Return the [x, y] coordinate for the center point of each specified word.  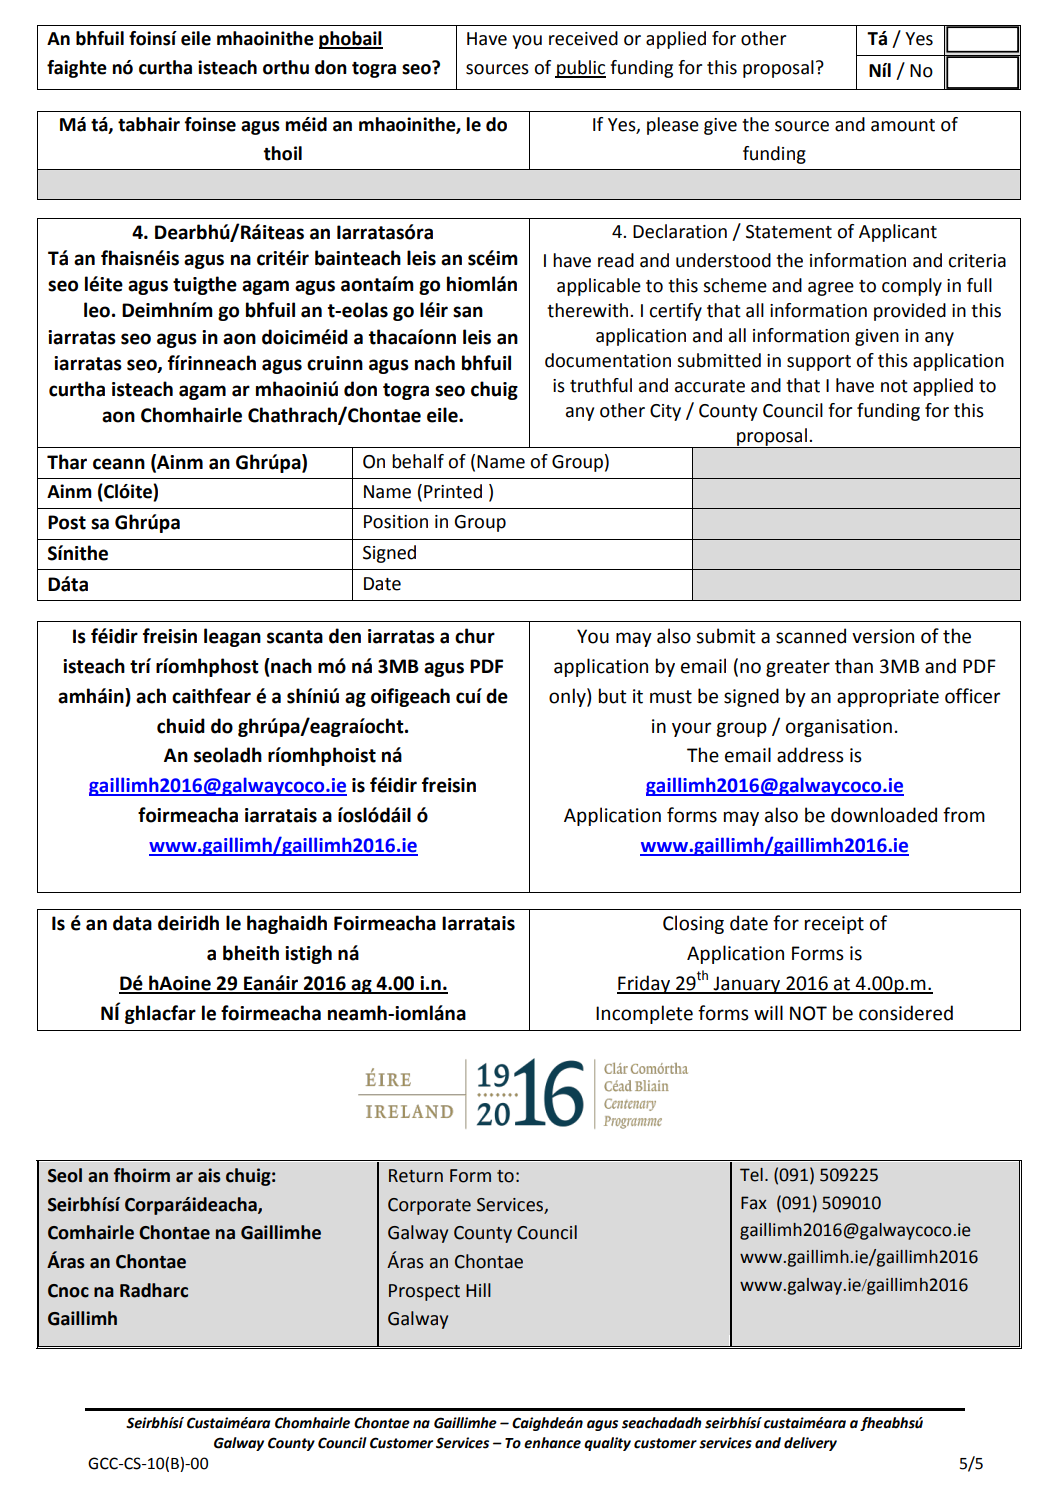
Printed [453, 491]
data [132, 923]
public [580, 69]
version [883, 636]
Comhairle [91, 1232]
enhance [552, 1443]
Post [67, 522]
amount [903, 125]
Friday [644, 984]
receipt [834, 925]
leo [97, 310]
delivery [810, 1444]
